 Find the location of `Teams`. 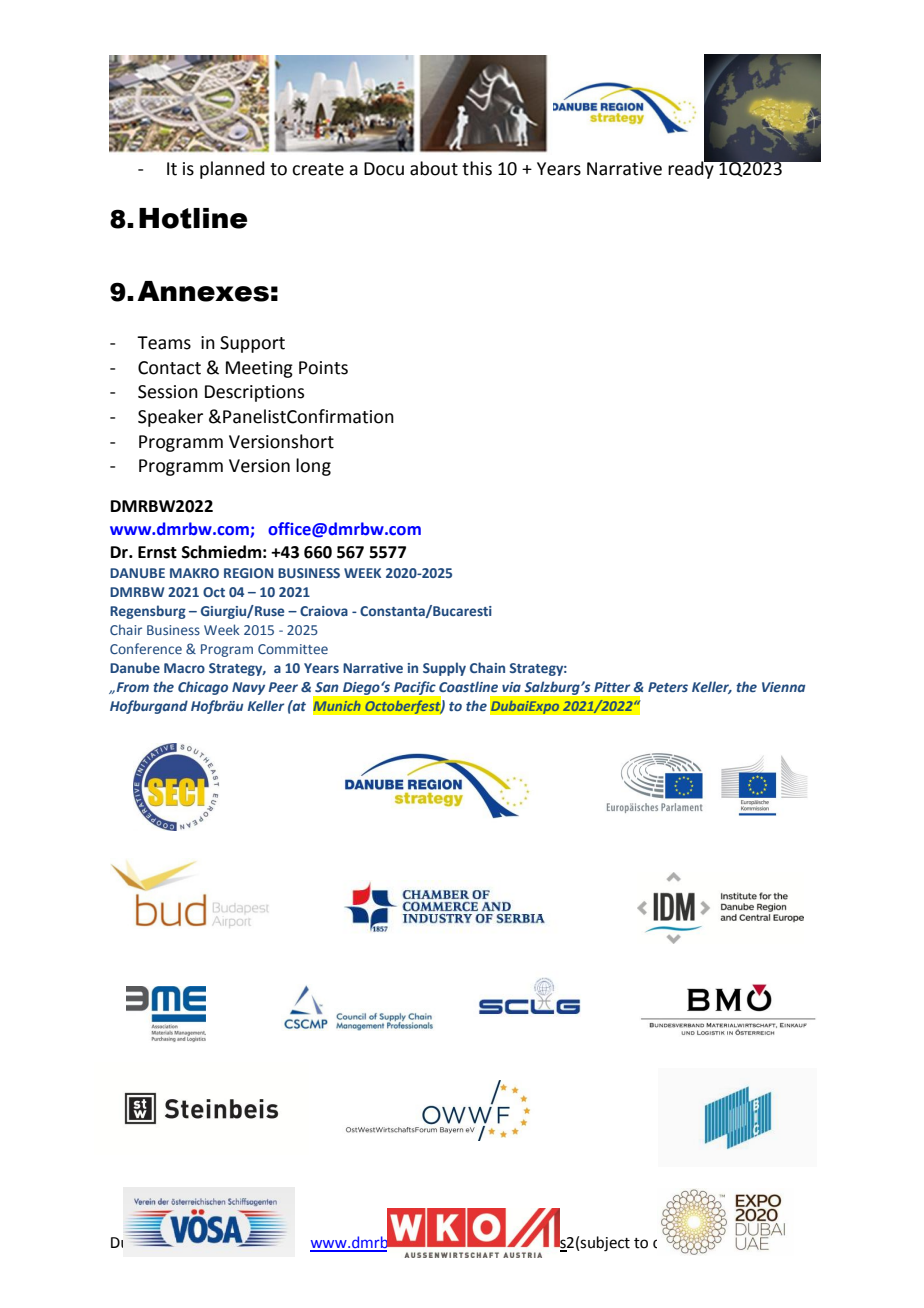

Teams is located at coordinates (164, 343).
